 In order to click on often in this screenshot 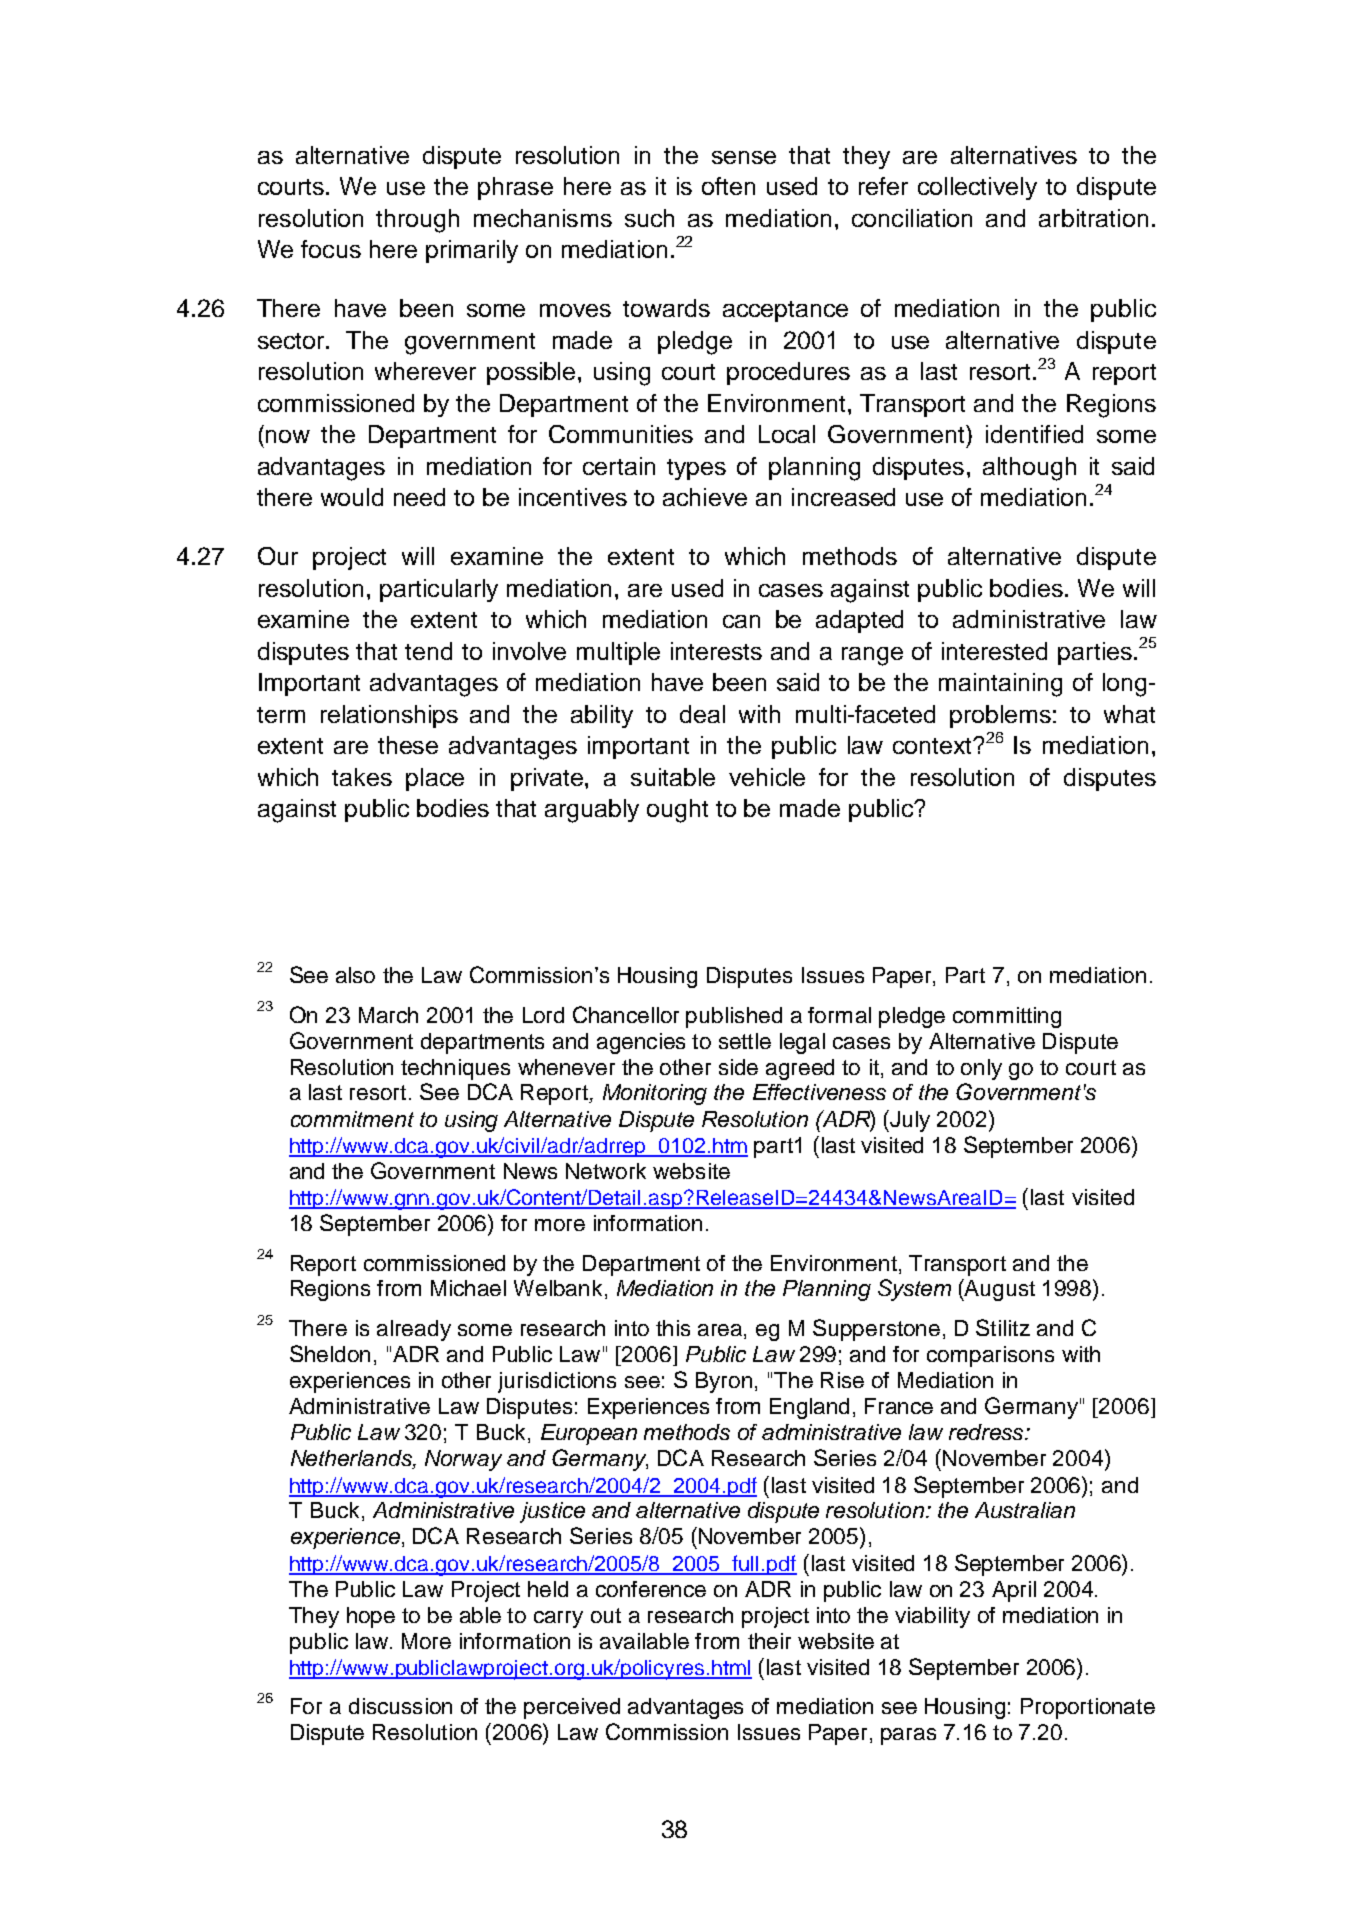, I will do `click(728, 186)`.
